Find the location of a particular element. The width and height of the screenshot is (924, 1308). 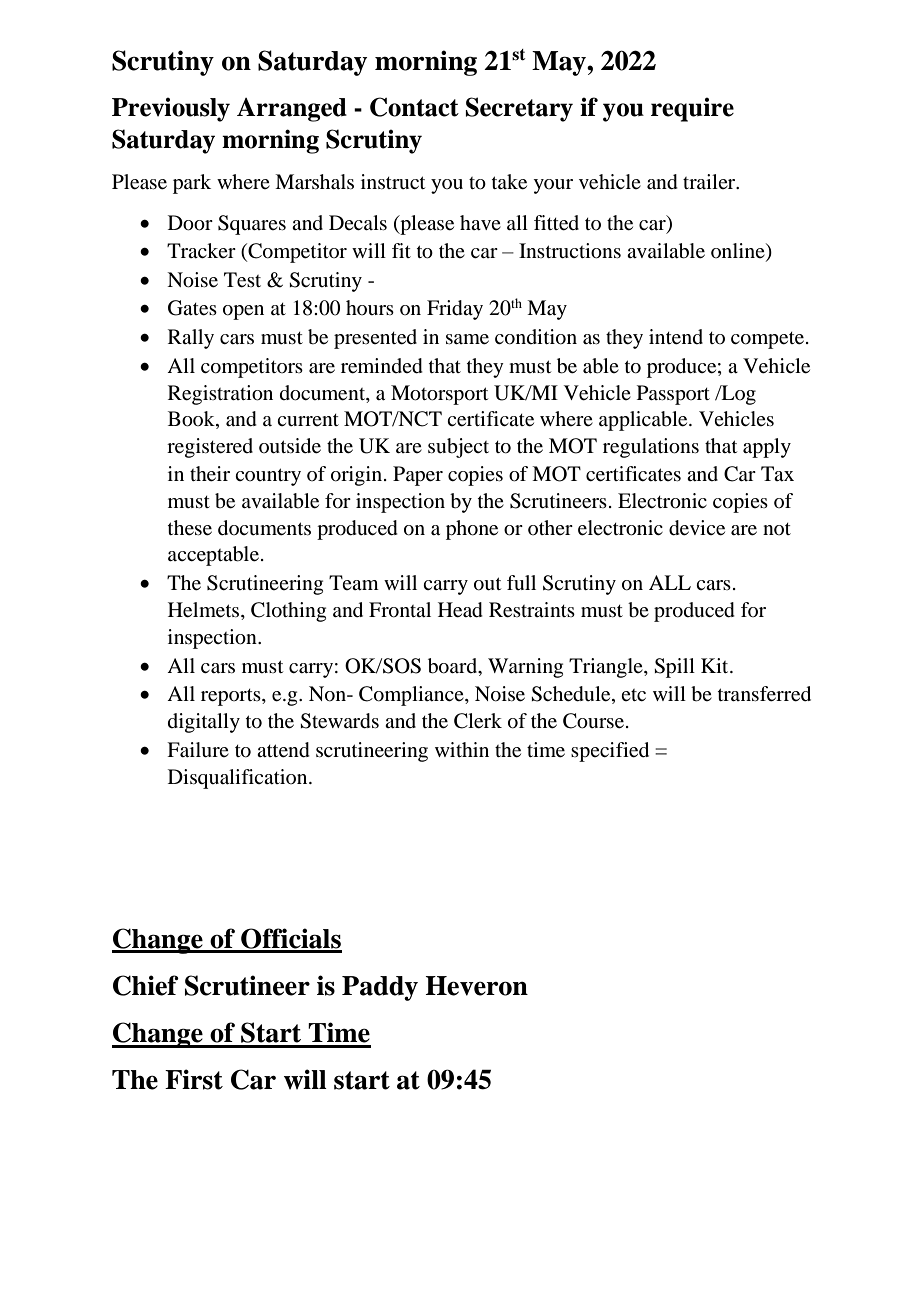

transferred is located at coordinates (764, 694).
